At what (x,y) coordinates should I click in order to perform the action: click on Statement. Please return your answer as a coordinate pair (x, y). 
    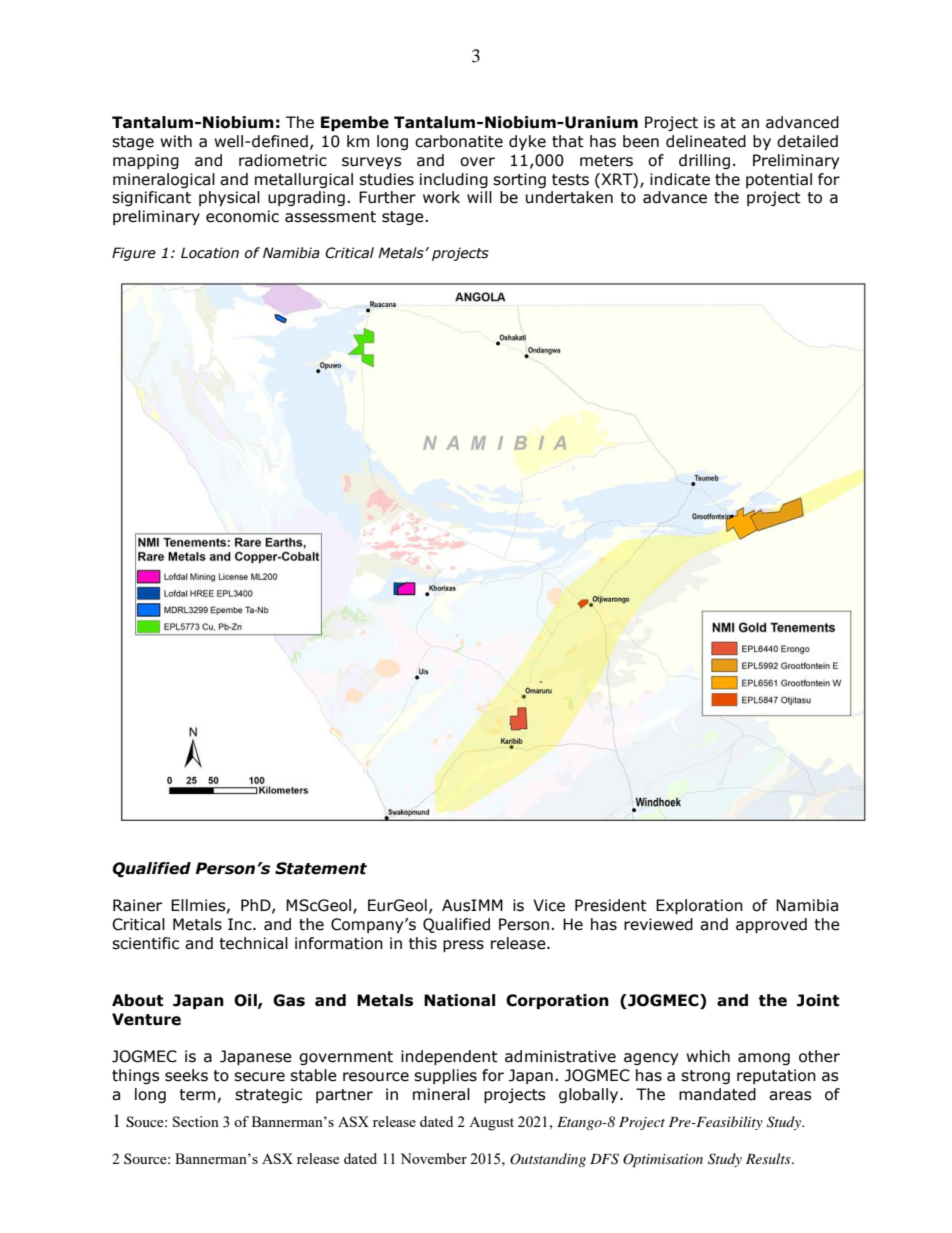
    Looking at the image, I should click on (321, 868).
